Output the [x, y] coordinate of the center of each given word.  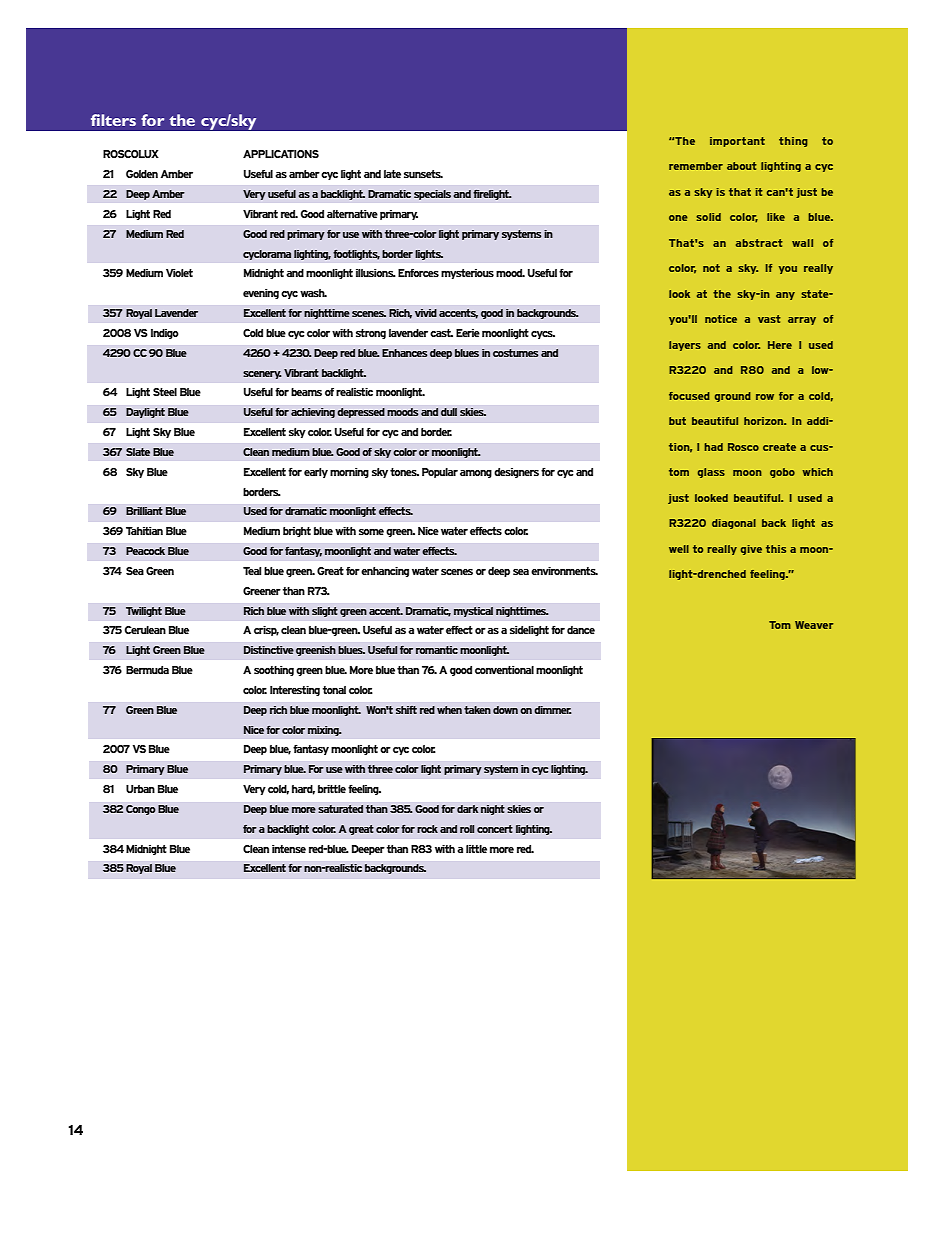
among [476, 474]
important [737, 142]
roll [467, 829]
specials [432, 195]
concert [495, 829]
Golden [142, 174]
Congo [141, 810]
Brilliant [144, 511]
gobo [782, 473]
